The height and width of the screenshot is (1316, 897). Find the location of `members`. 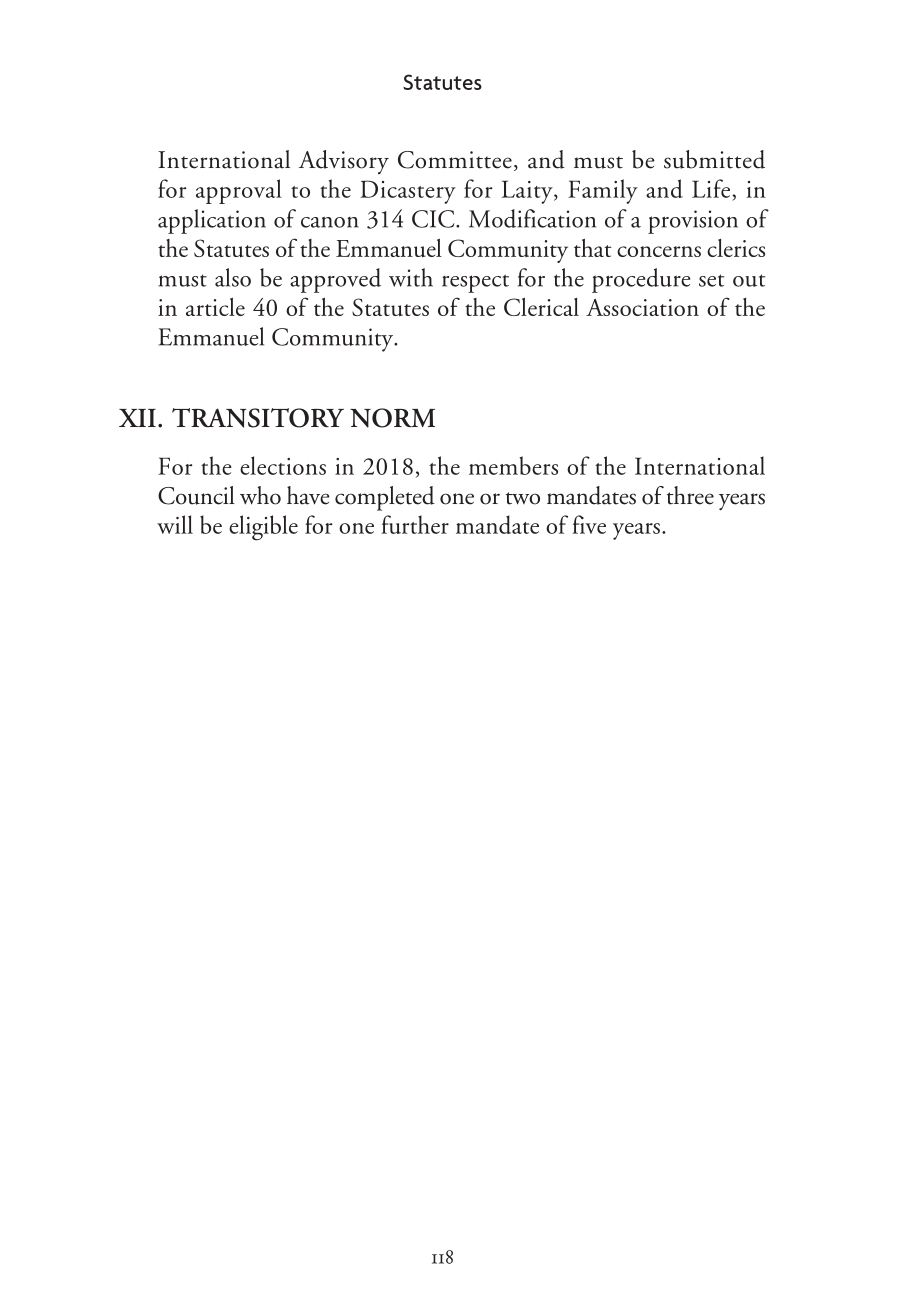

members is located at coordinates (513, 465).
